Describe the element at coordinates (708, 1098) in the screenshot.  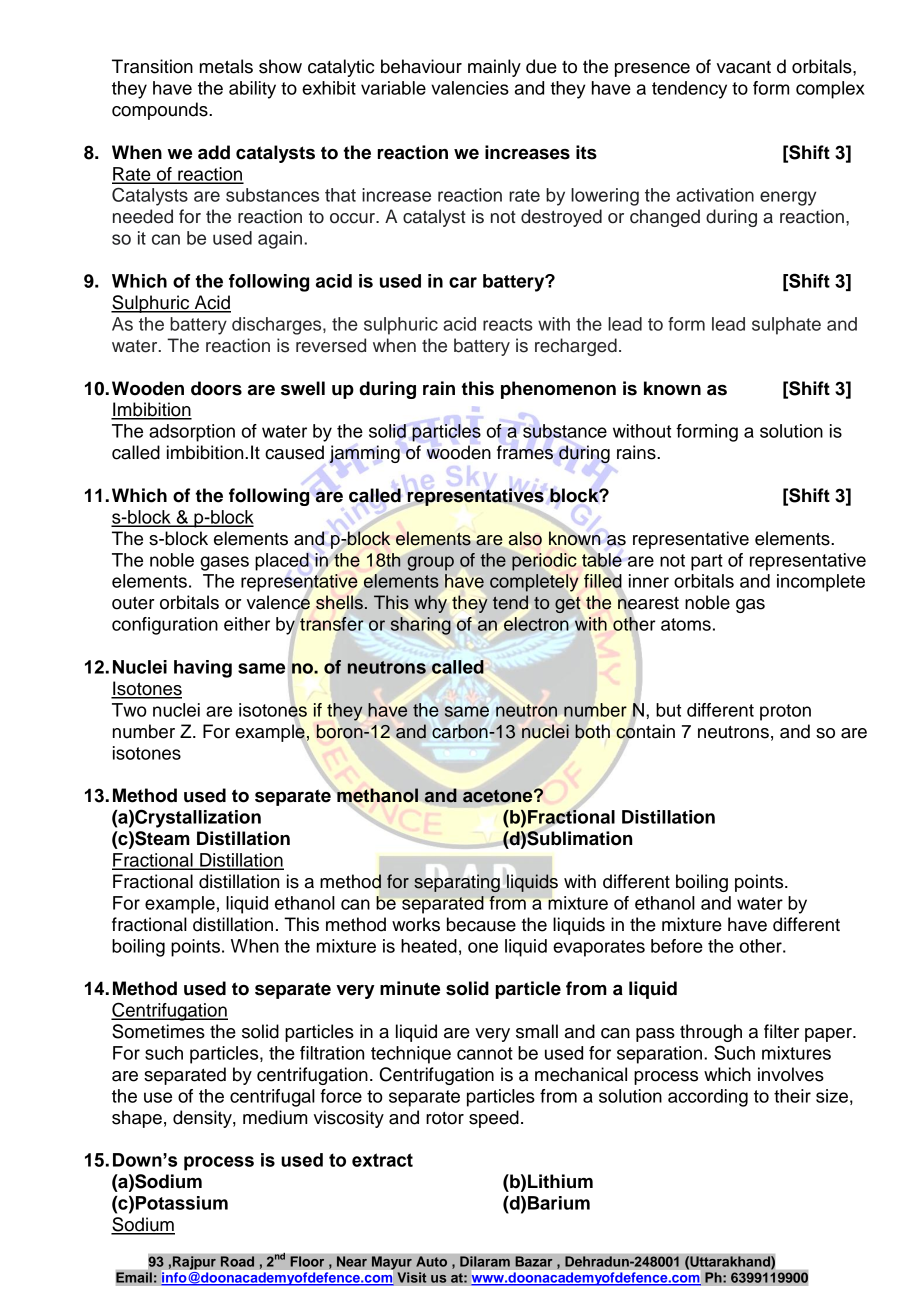
I see `according` at that location.
